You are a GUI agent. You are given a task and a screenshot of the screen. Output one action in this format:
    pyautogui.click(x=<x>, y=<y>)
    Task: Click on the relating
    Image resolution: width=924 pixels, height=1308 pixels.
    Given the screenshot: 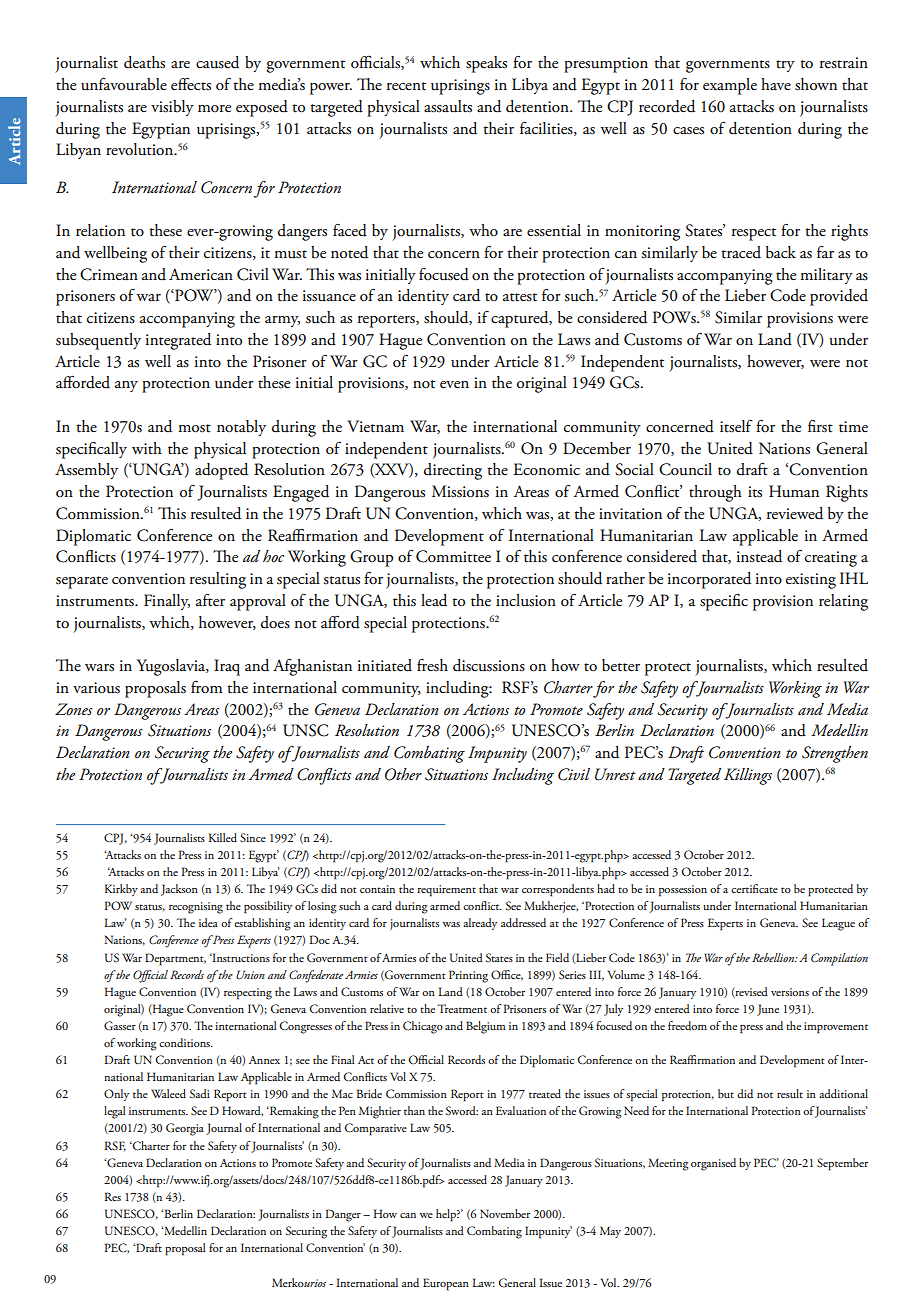 What is the action you would take?
    pyautogui.click(x=843, y=602)
